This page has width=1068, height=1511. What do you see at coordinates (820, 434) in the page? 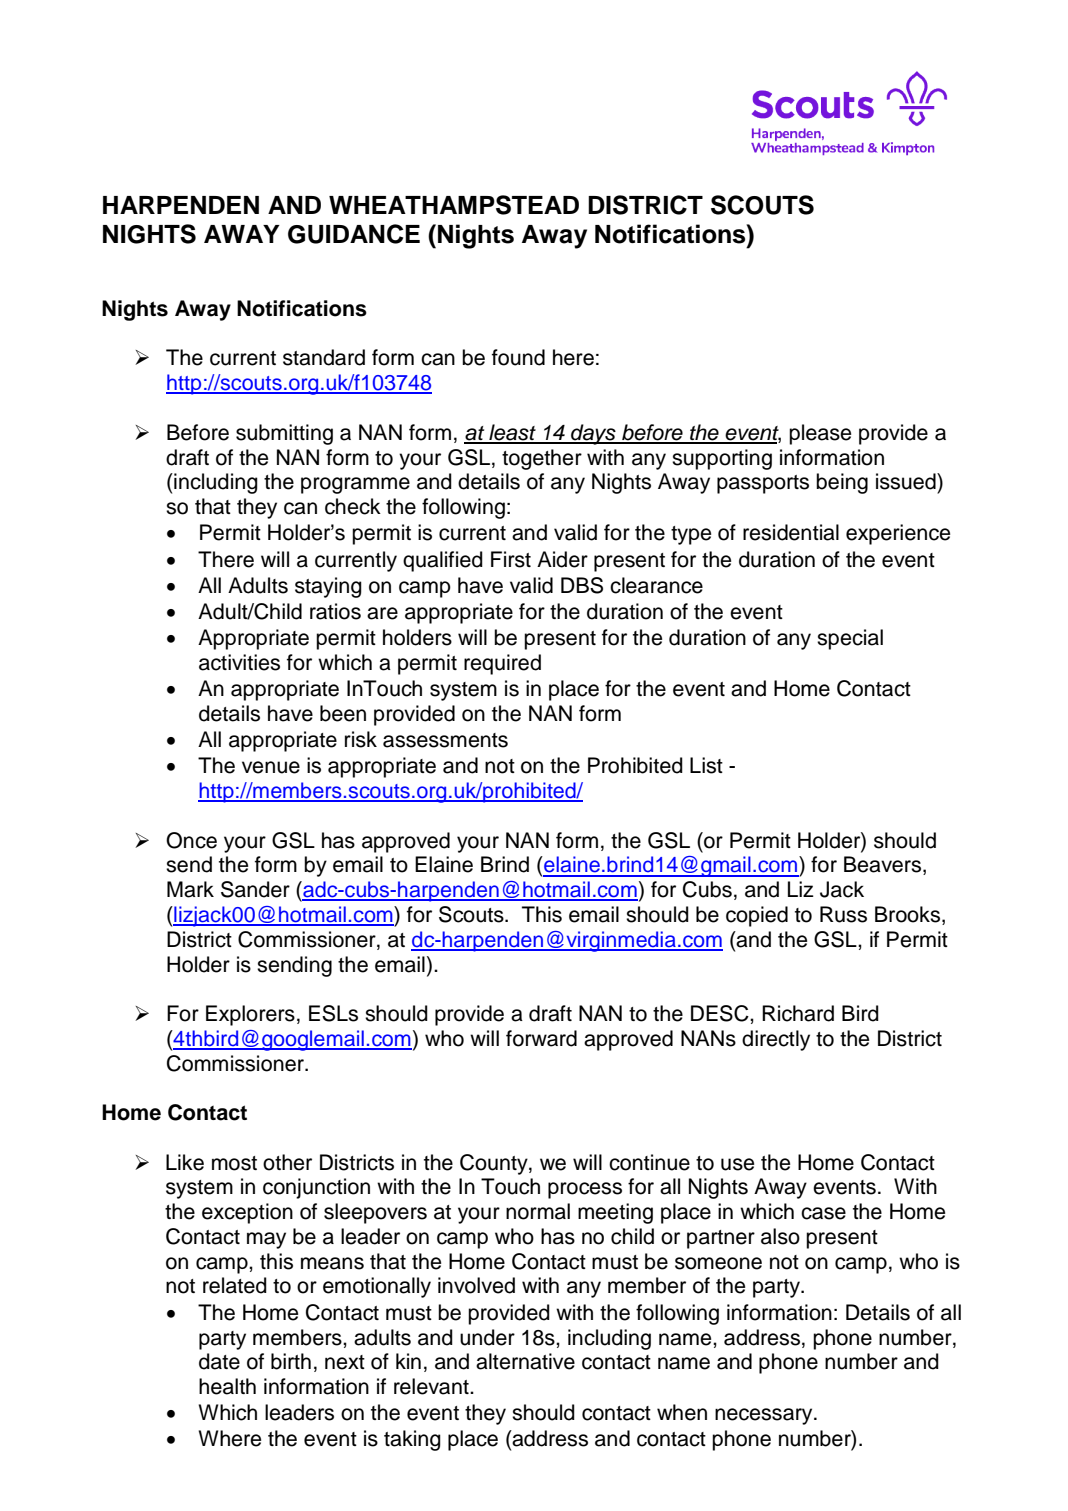
I see `please` at bounding box center [820, 434].
